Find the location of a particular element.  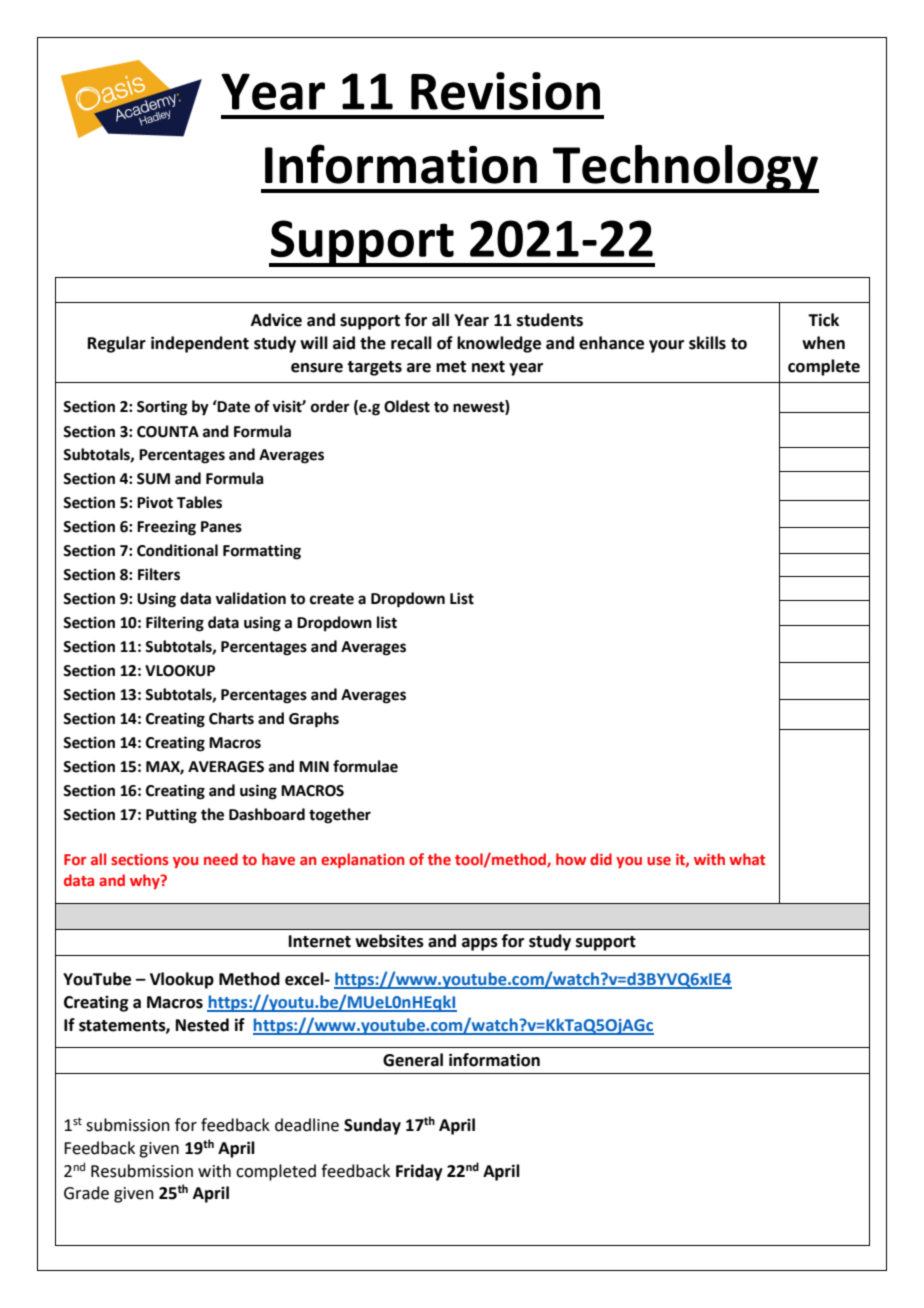

Technology is located at coordinates (685, 169).
